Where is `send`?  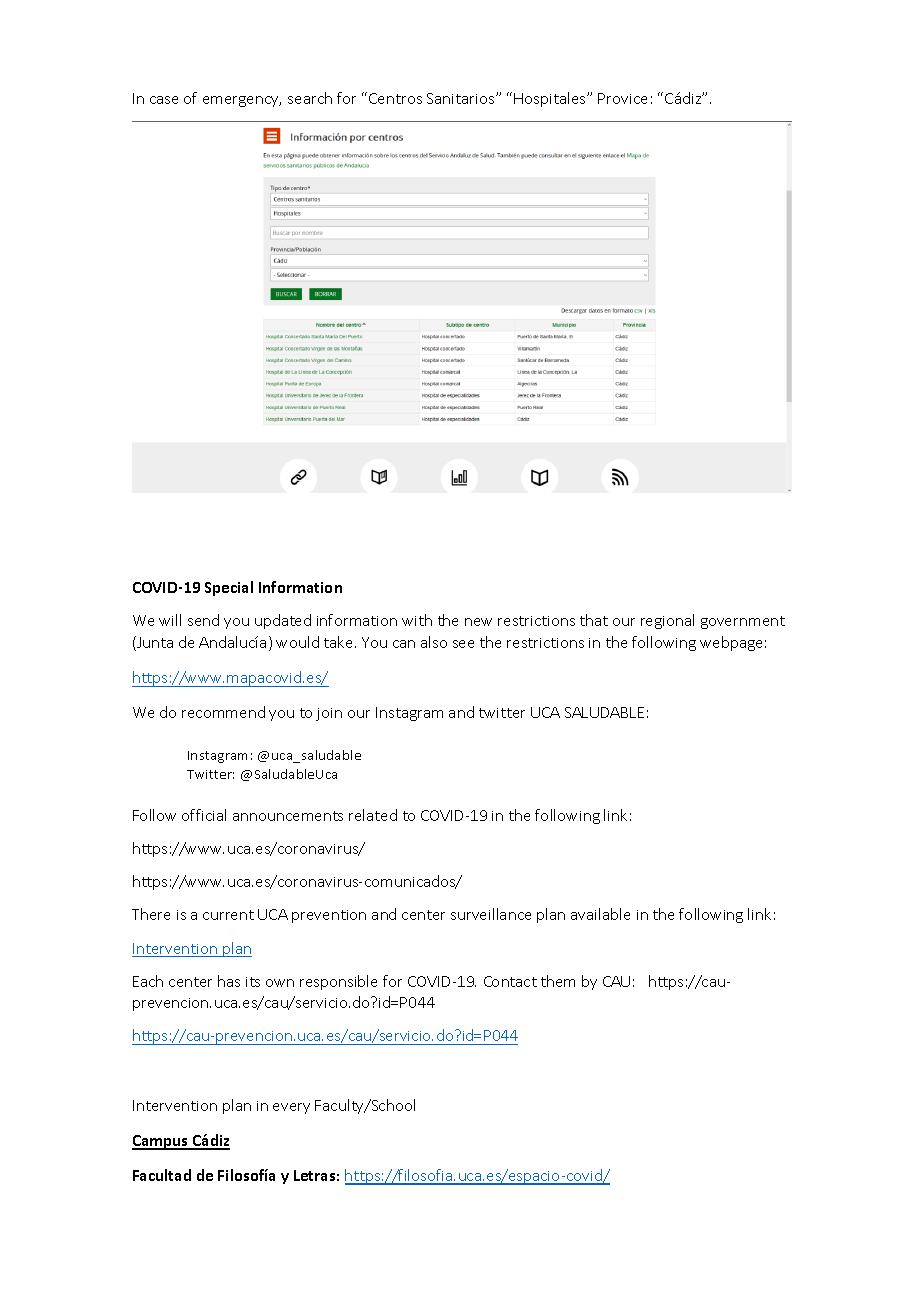
send is located at coordinates (203, 620).
